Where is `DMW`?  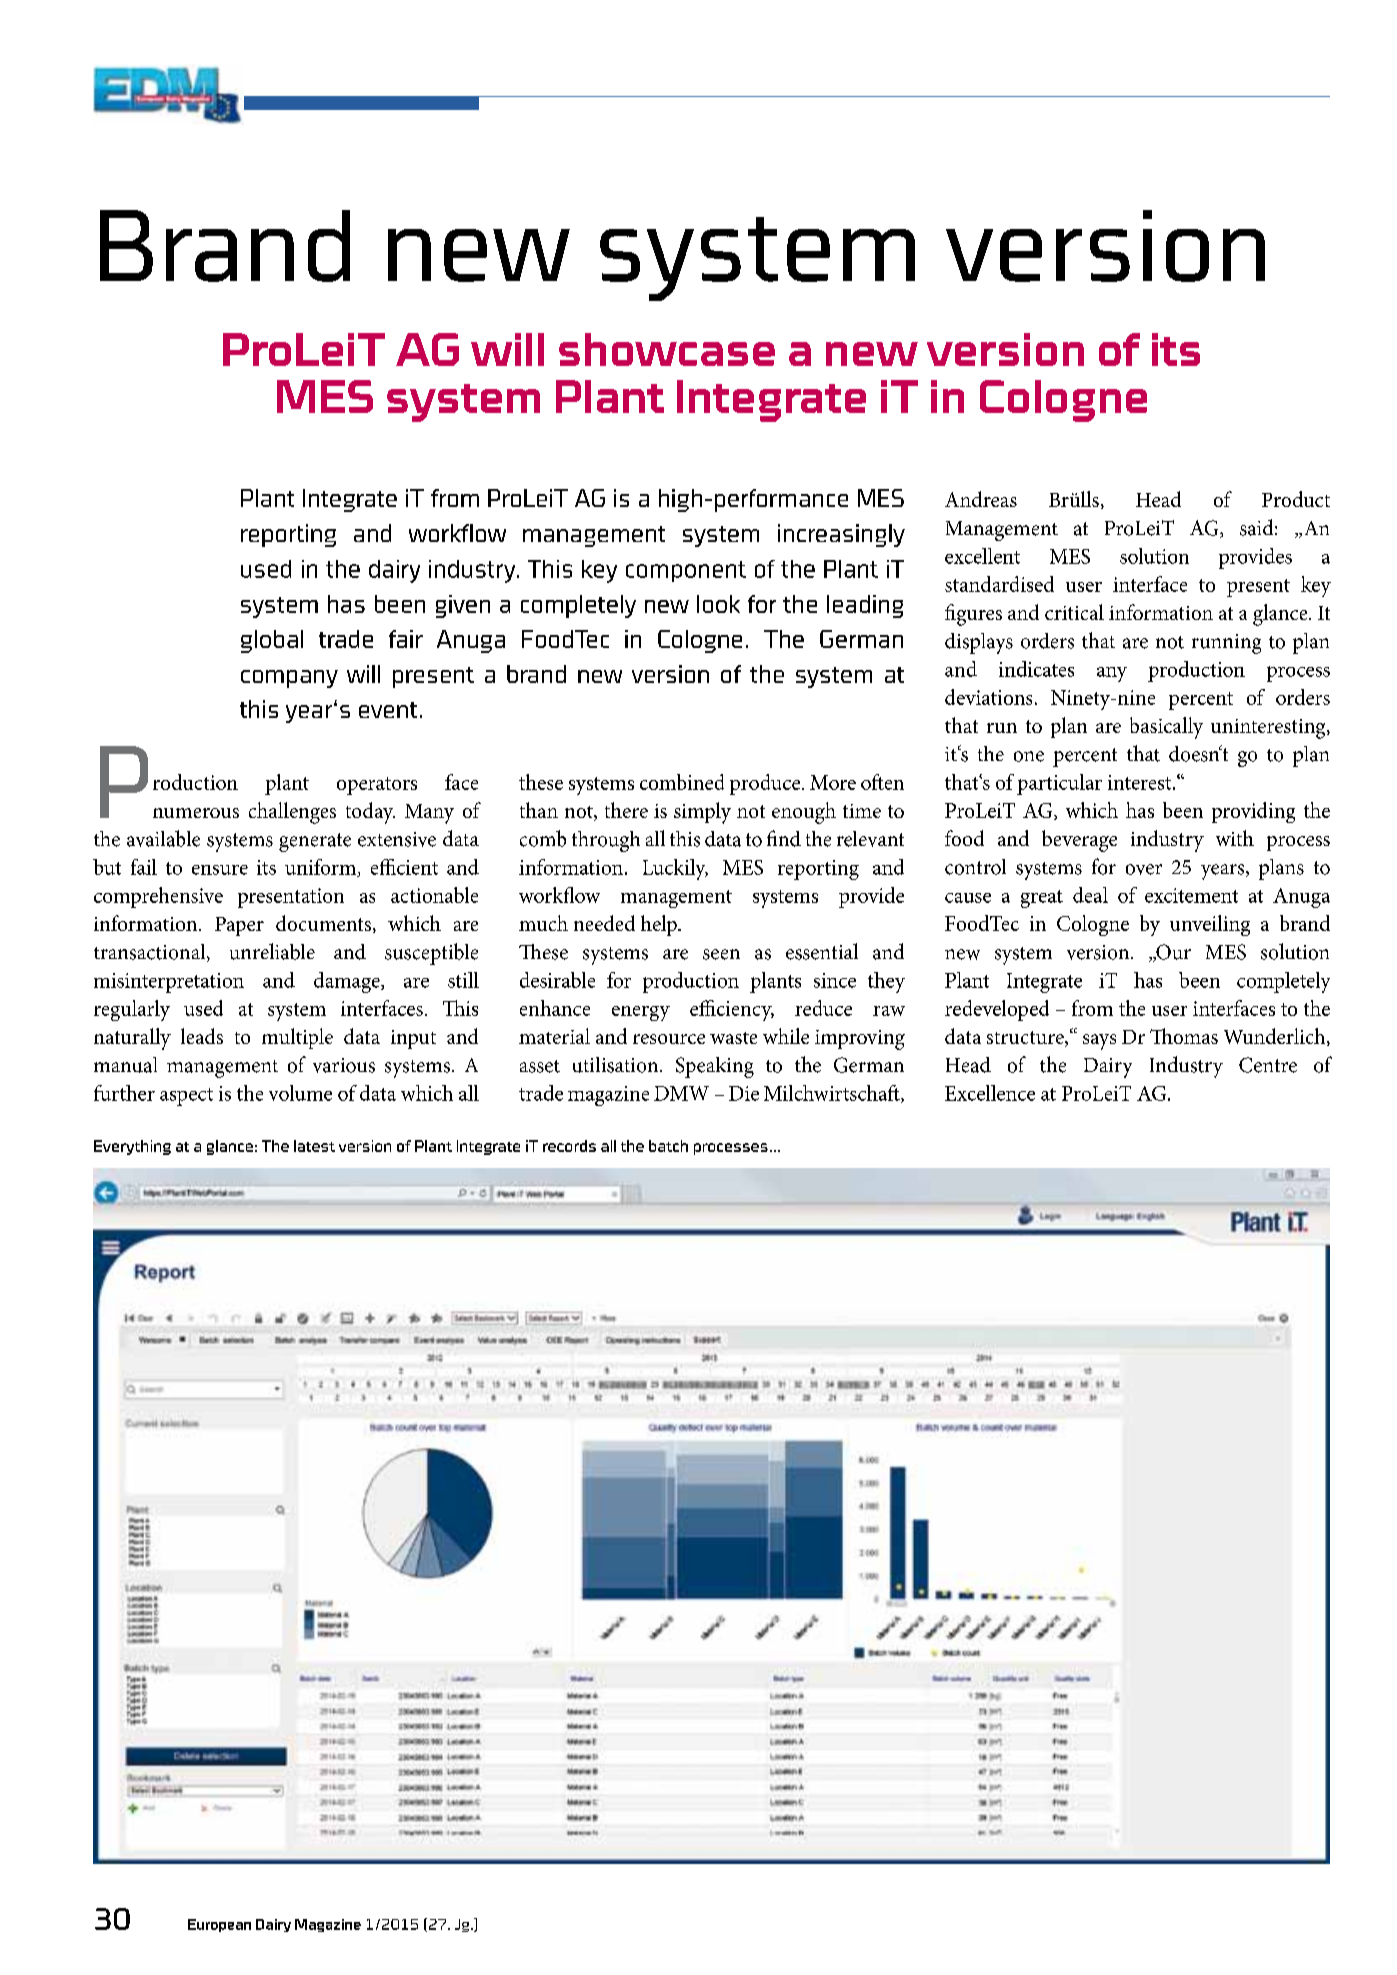 DMW is located at coordinates (681, 1093).
